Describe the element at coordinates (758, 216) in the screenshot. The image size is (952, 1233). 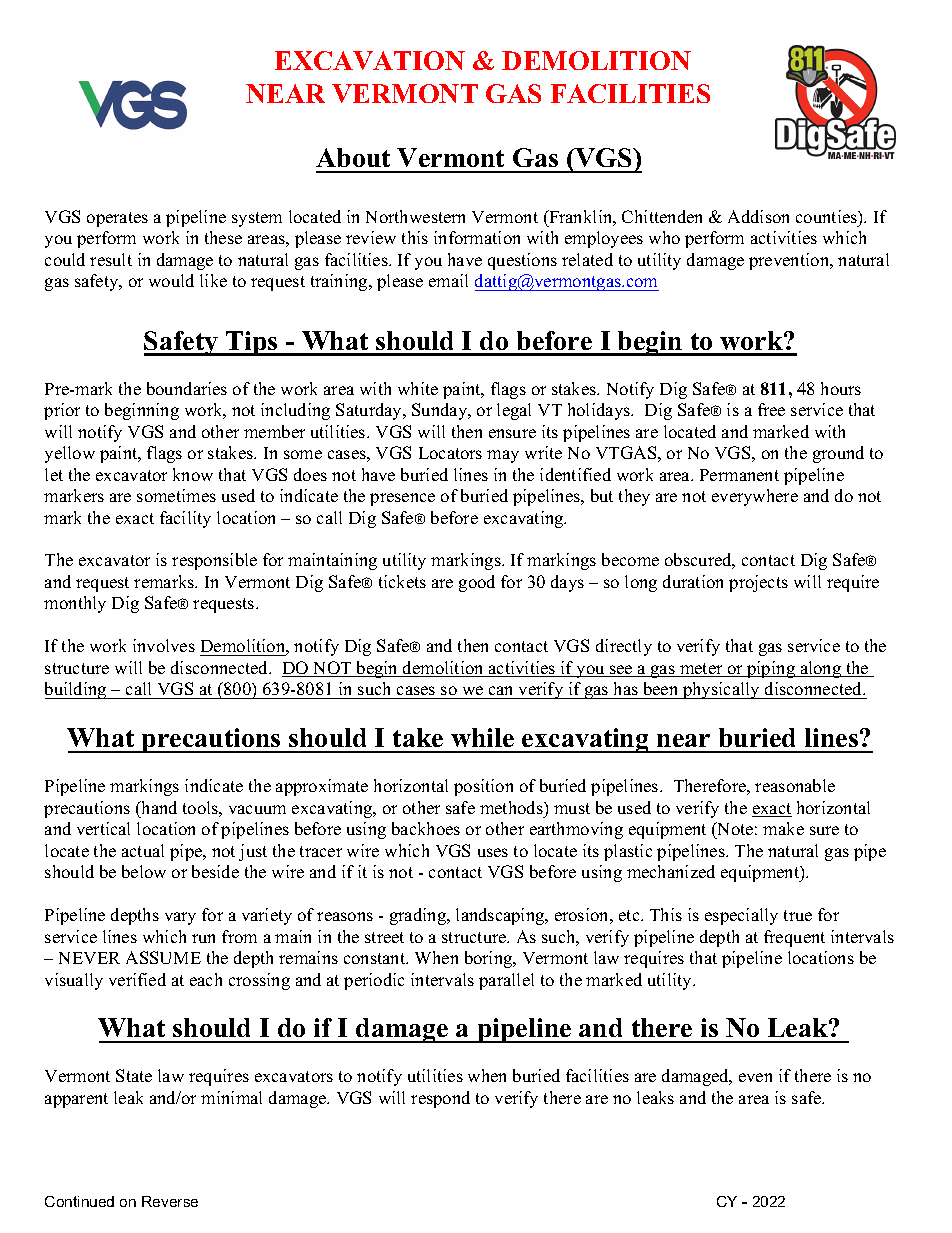
I see `Addison` at that location.
